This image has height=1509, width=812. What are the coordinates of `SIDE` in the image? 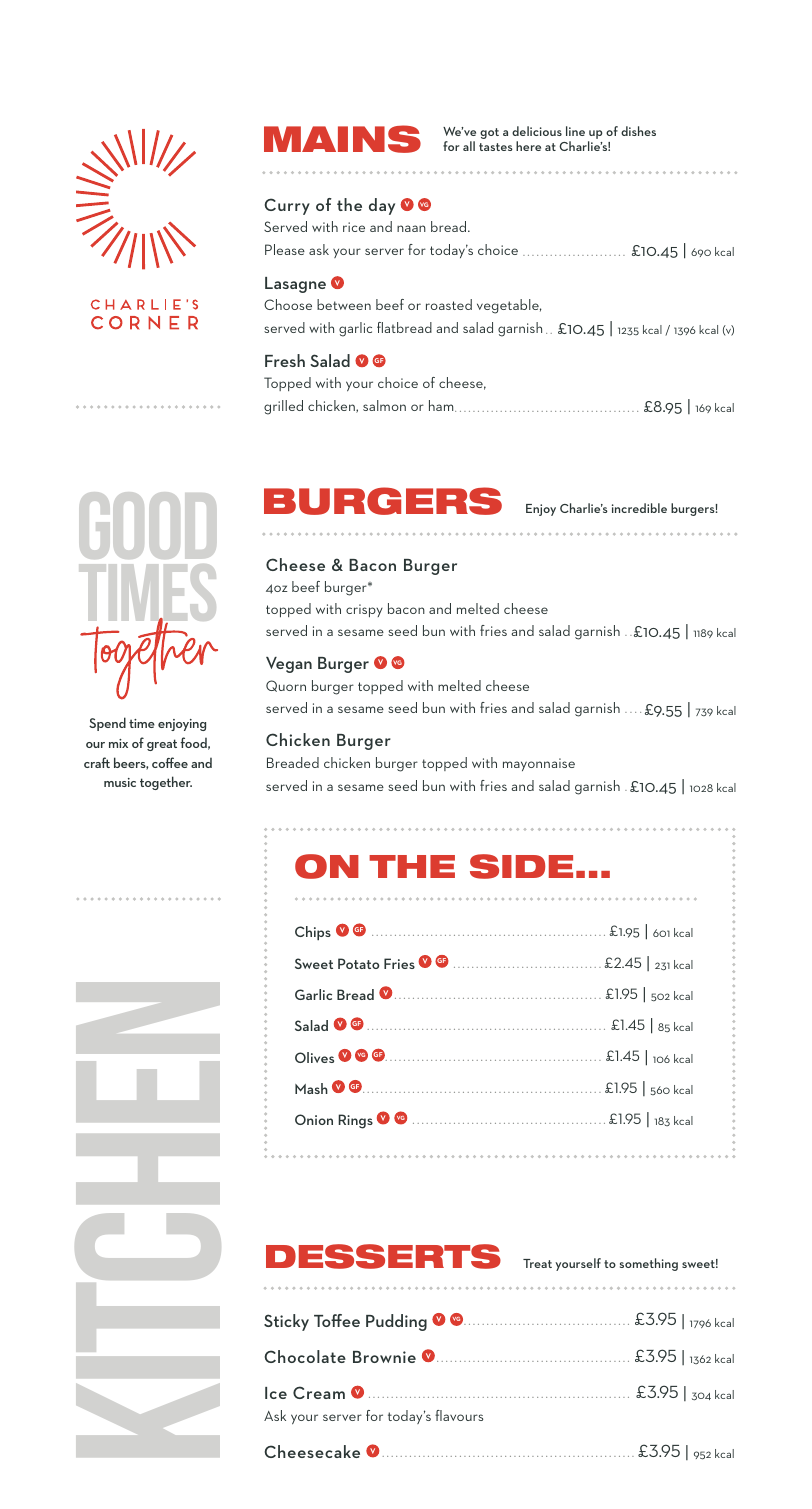 It's located at (521, 866).
